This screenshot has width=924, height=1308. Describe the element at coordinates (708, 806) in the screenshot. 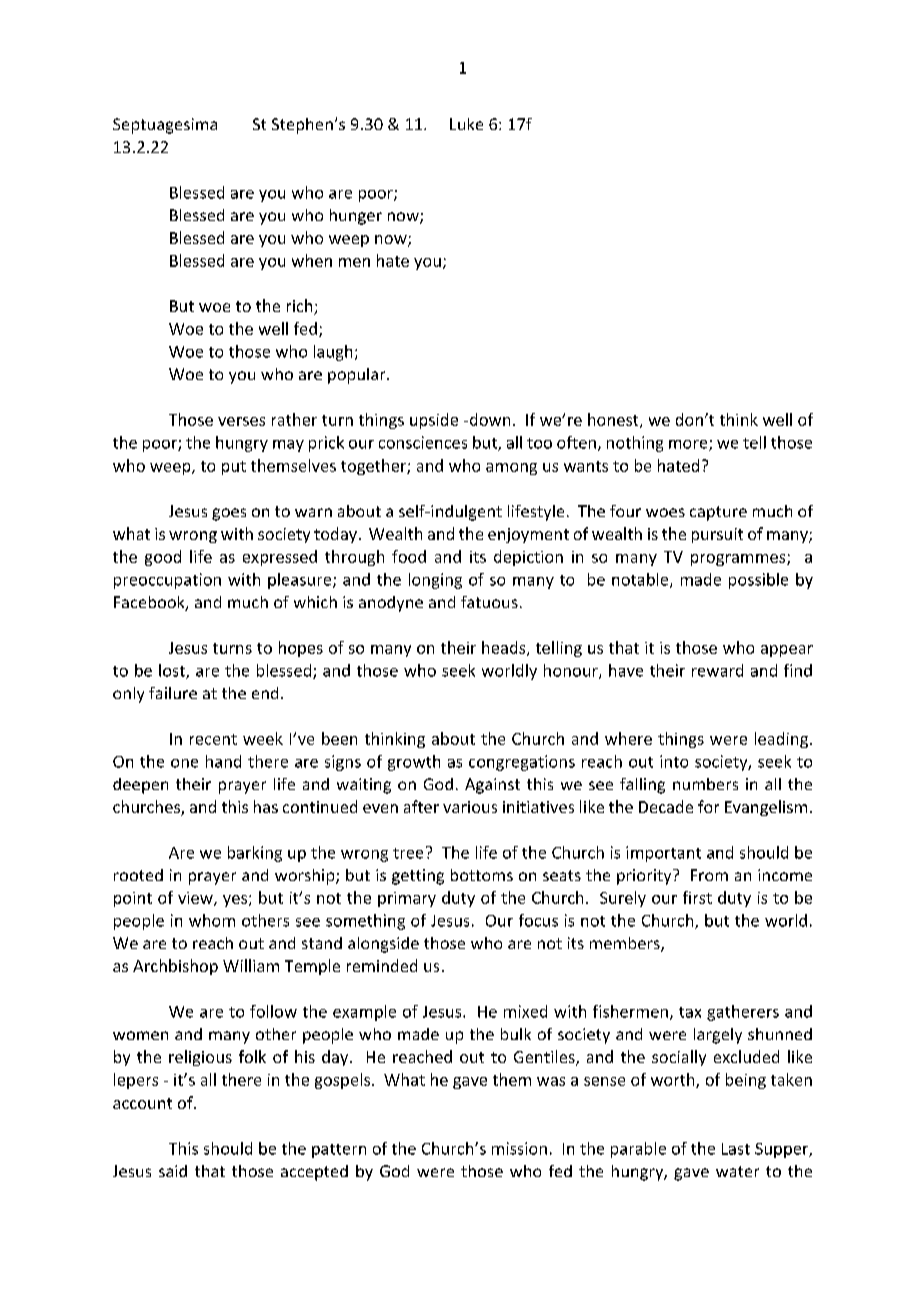

I see `for` at that location.
